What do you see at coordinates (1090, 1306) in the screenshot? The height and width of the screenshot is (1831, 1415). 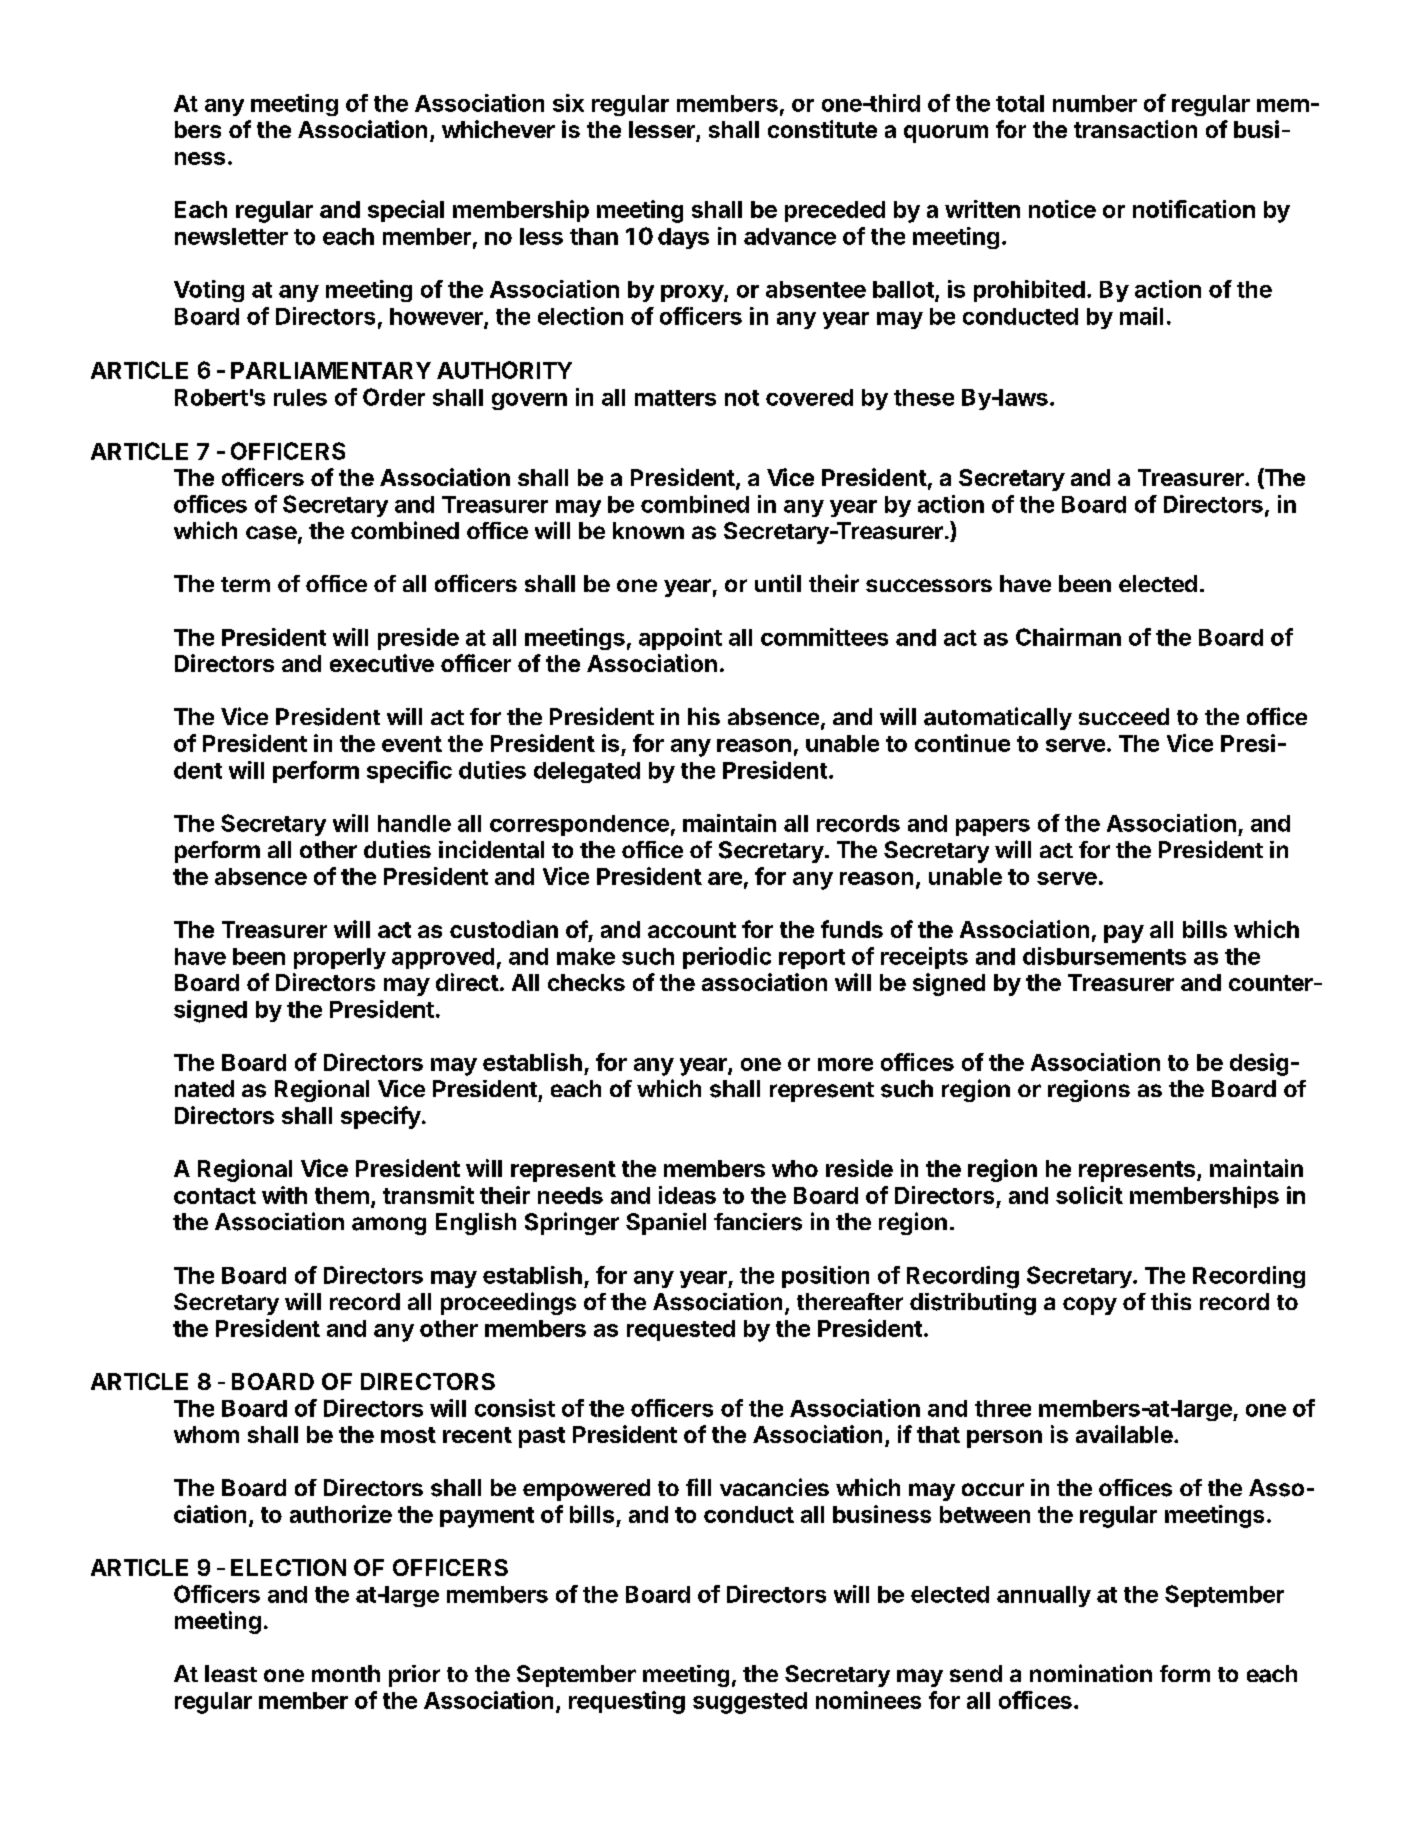 I see `copy` at bounding box center [1090, 1306].
